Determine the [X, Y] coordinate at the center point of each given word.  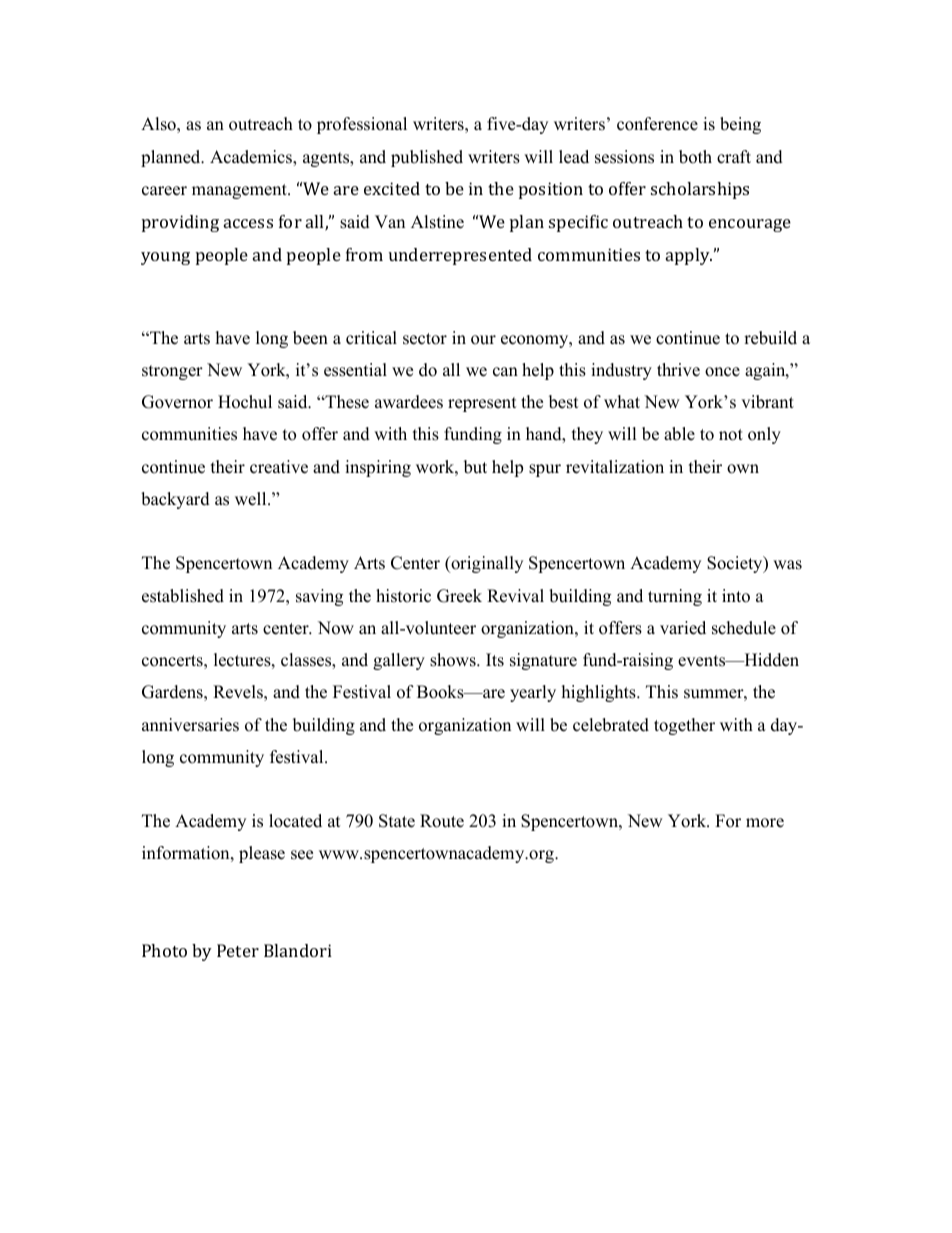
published [427, 158]
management [240, 191]
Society [736, 564]
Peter [238, 950]
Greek [459, 596]
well [252, 499]
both [695, 157]
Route [442, 821]
